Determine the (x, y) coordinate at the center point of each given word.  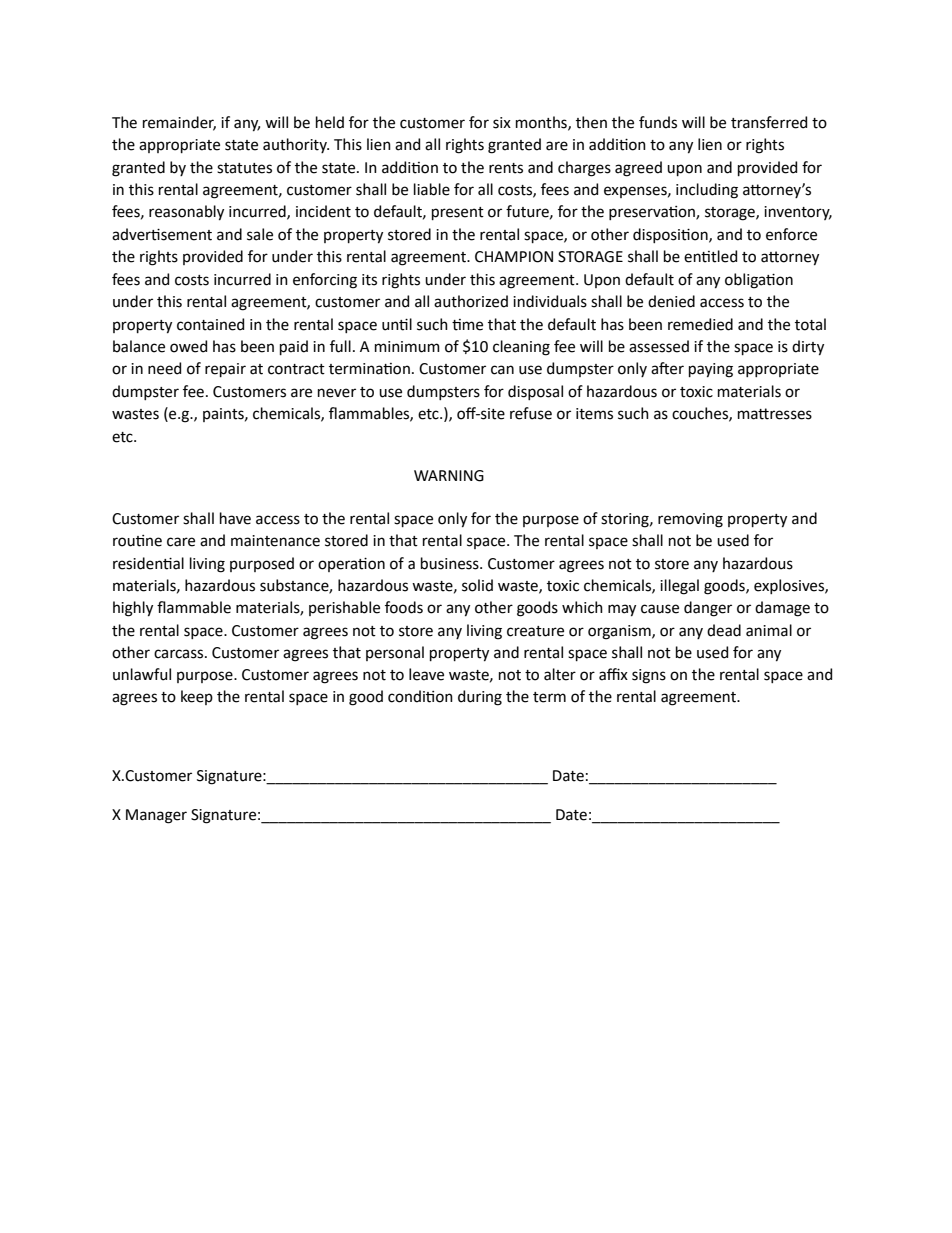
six (502, 123)
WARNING (449, 476)
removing (690, 520)
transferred (769, 122)
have (235, 518)
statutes (244, 168)
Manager (156, 816)
